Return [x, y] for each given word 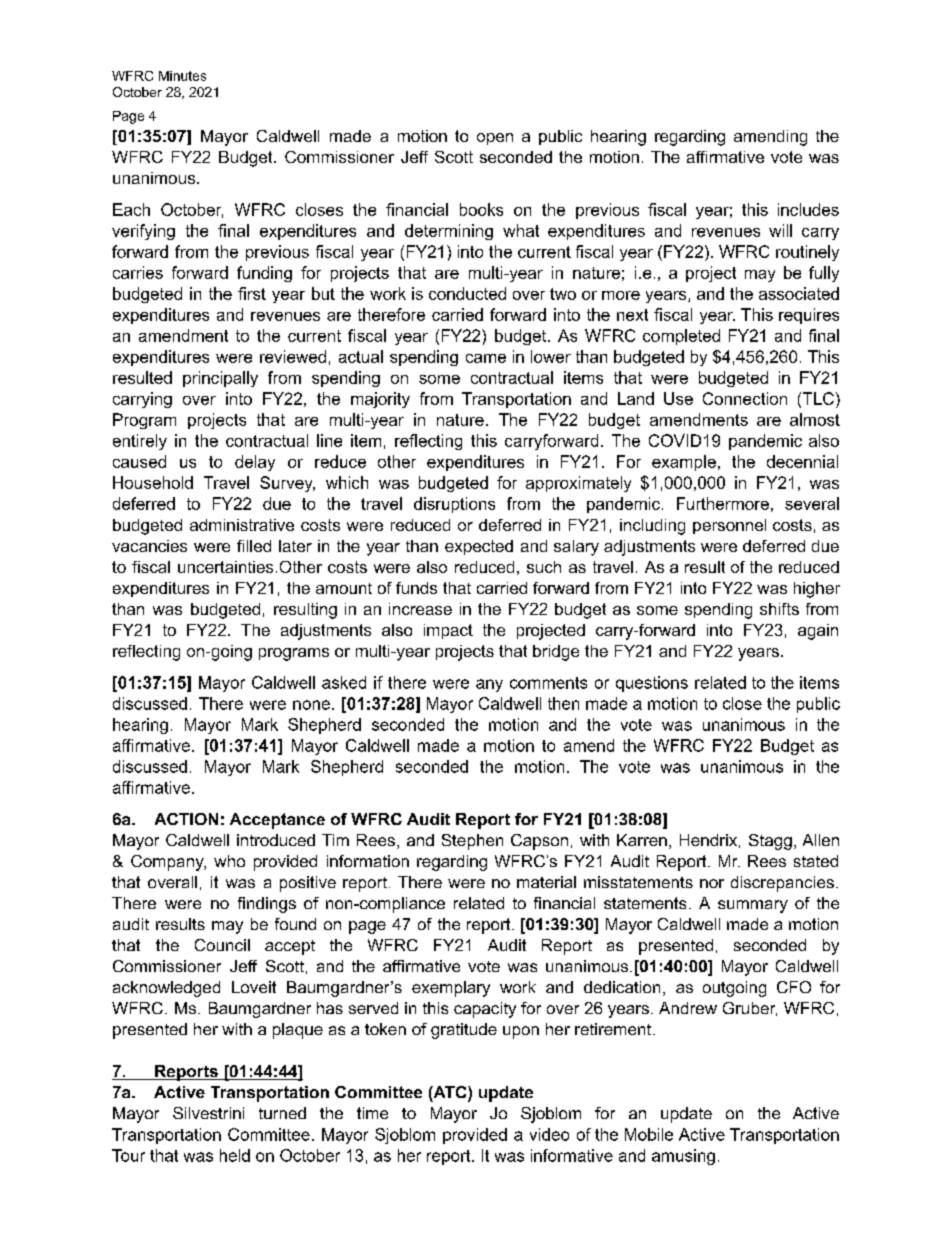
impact [448, 631]
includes [808, 209]
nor [712, 883]
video [549, 1134]
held [235, 1155]
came [486, 358]
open [495, 139]
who [229, 861]
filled [254, 546]
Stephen [472, 842]
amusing [683, 1157]
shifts [779, 609]
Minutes [182, 76]
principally [220, 379]
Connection [745, 398]
